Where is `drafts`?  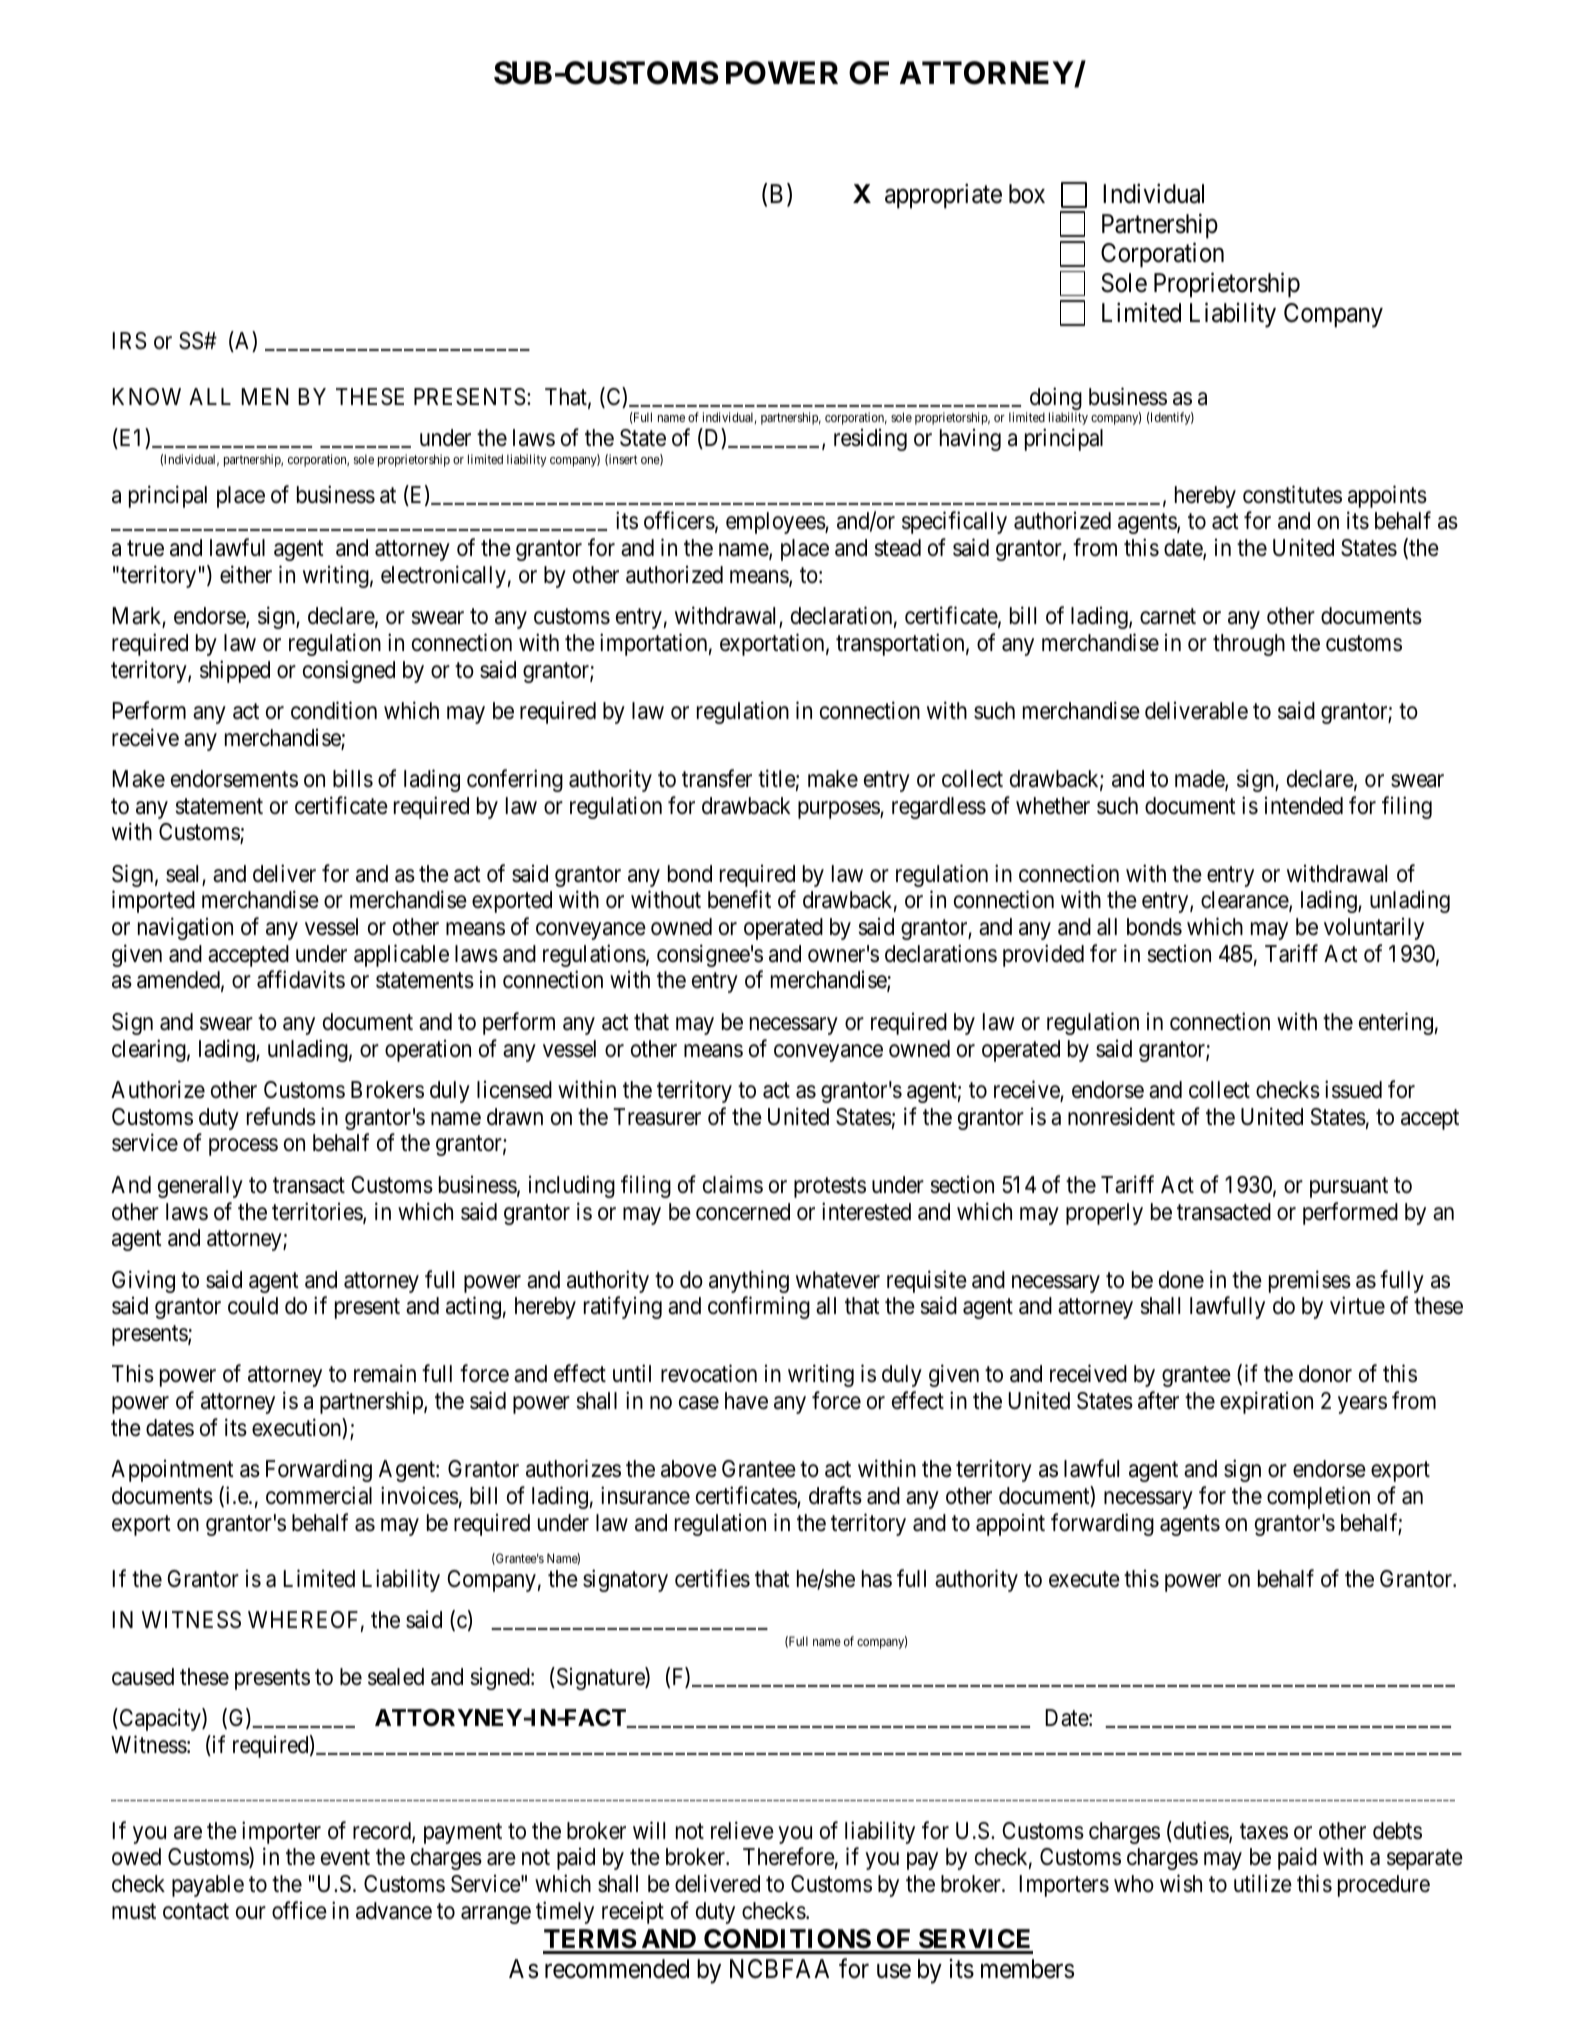 drafts is located at coordinates (835, 1495).
